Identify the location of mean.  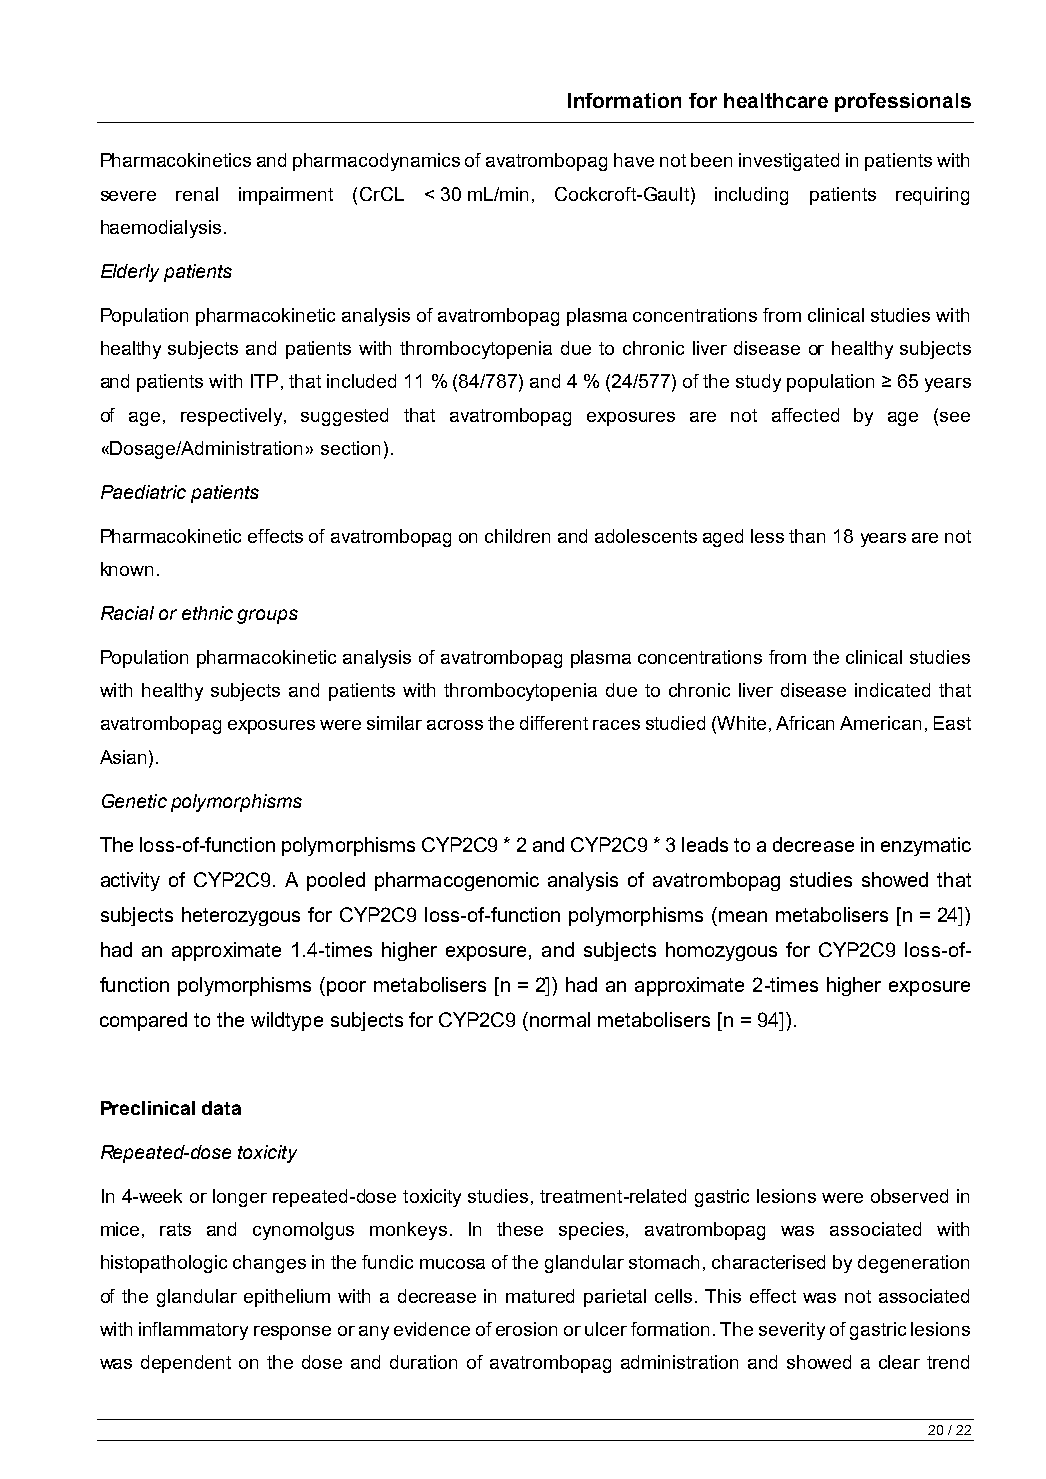
(743, 916).
